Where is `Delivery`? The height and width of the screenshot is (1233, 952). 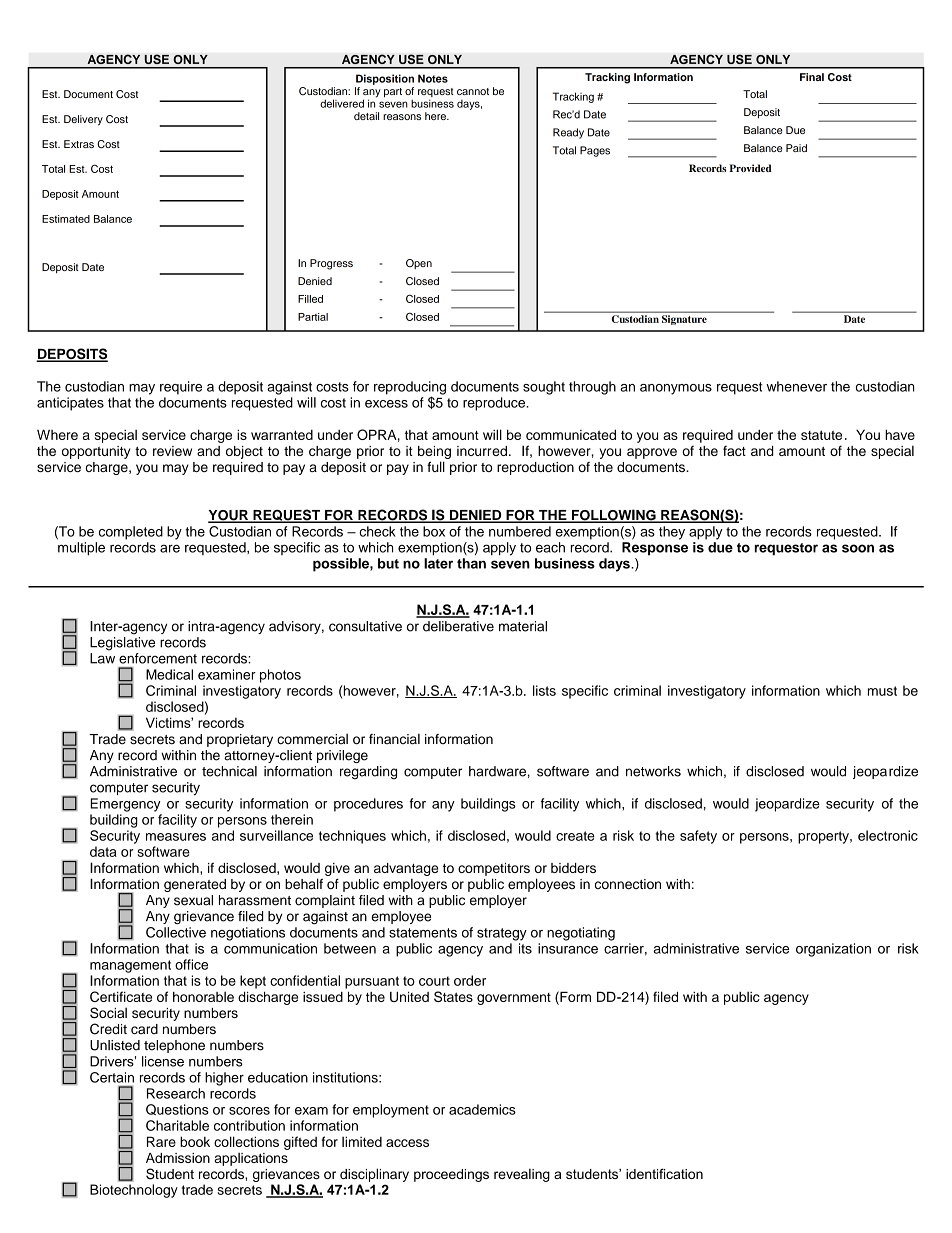 Delivery is located at coordinates (83, 120).
